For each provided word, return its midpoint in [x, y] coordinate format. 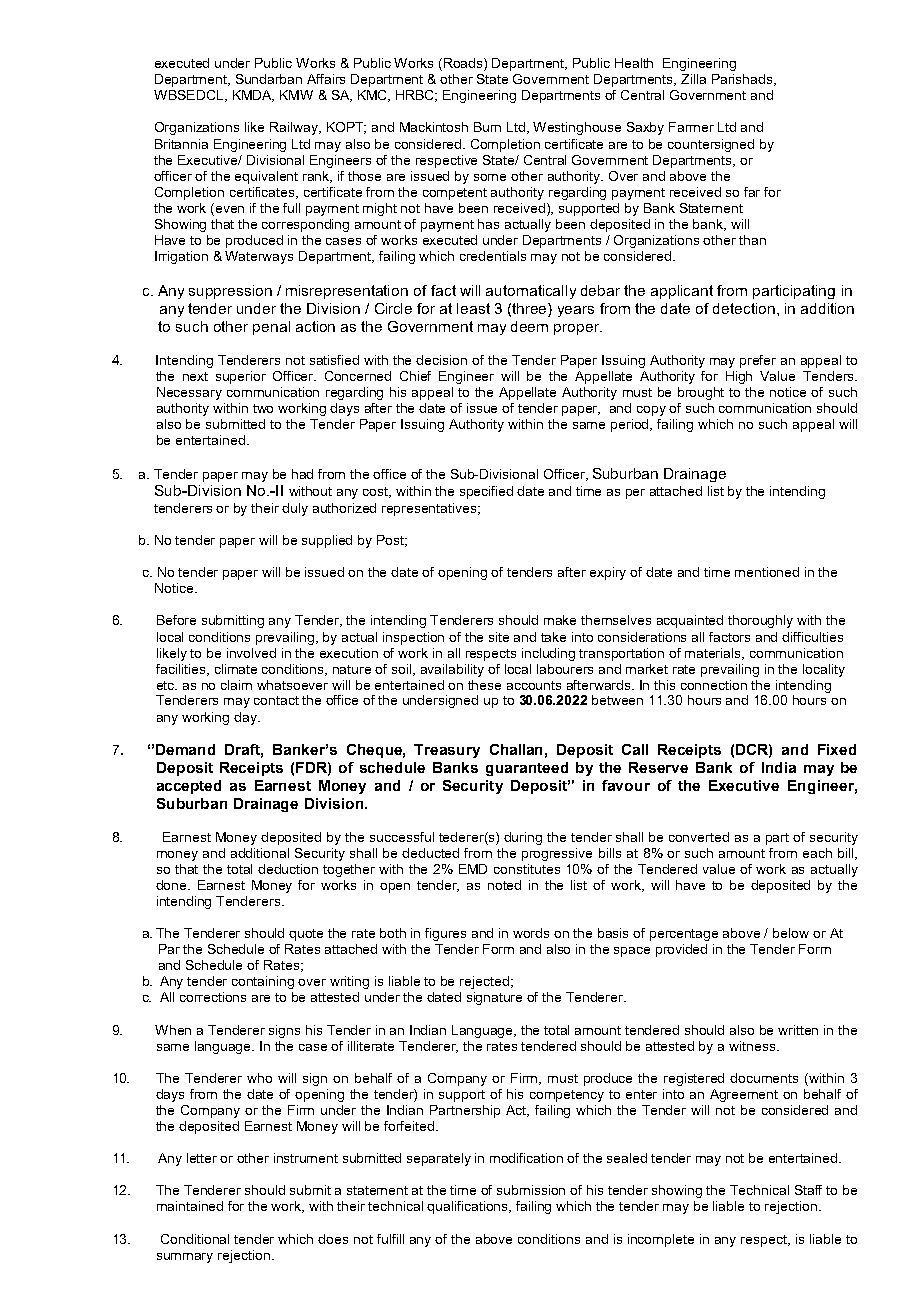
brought [701, 393]
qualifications [469, 1207]
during [523, 838]
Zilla [693, 79]
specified [486, 492]
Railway [295, 128]
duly [295, 509]
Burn [487, 127]
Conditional [195, 1239]
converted [699, 837]
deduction [288, 869]
